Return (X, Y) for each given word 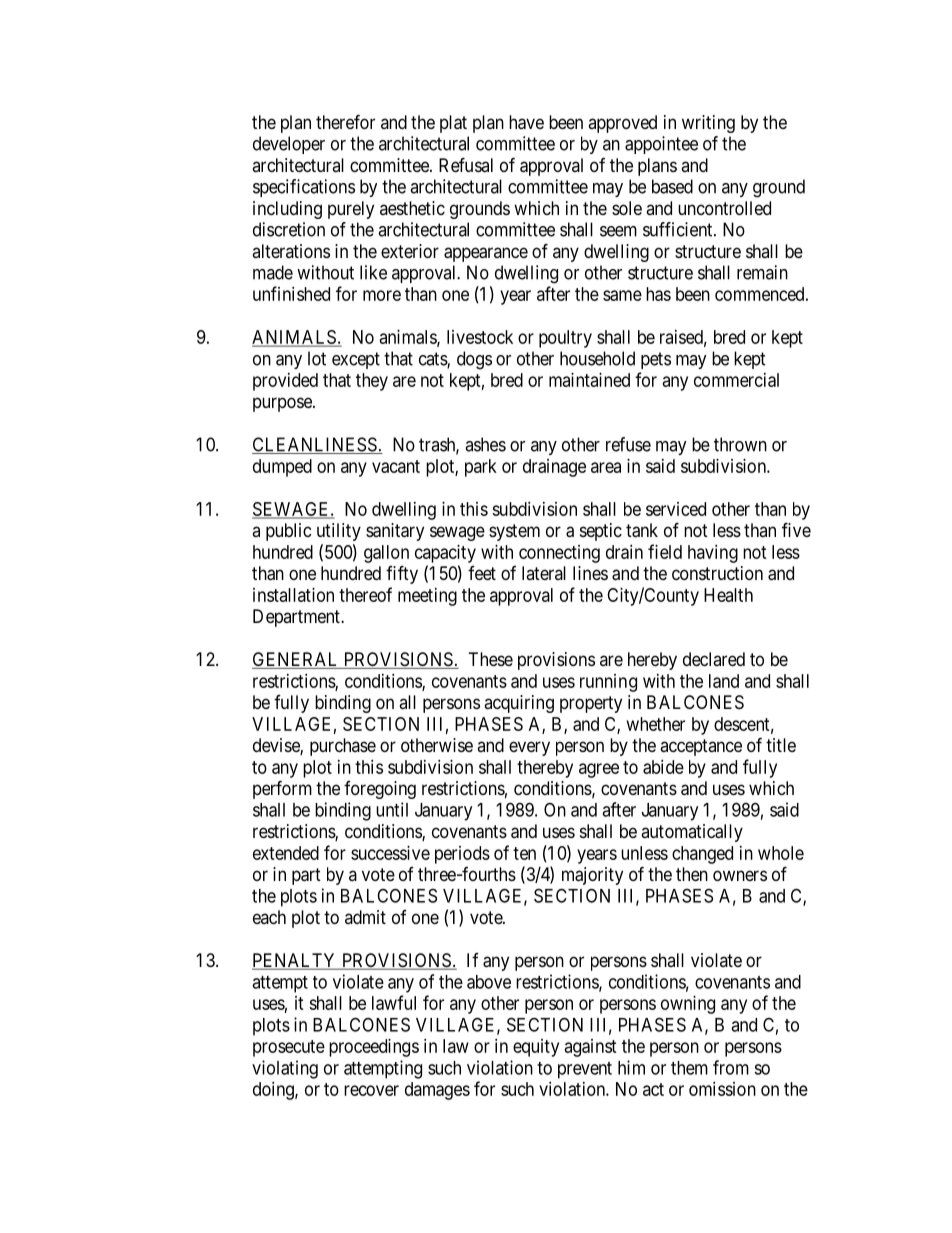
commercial (736, 380)
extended (286, 853)
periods (462, 855)
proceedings (374, 1048)
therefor (345, 121)
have (526, 122)
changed (702, 855)
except (356, 360)
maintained (589, 380)
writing (708, 124)
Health (728, 595)
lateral (544, 573)
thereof (365, 594)
